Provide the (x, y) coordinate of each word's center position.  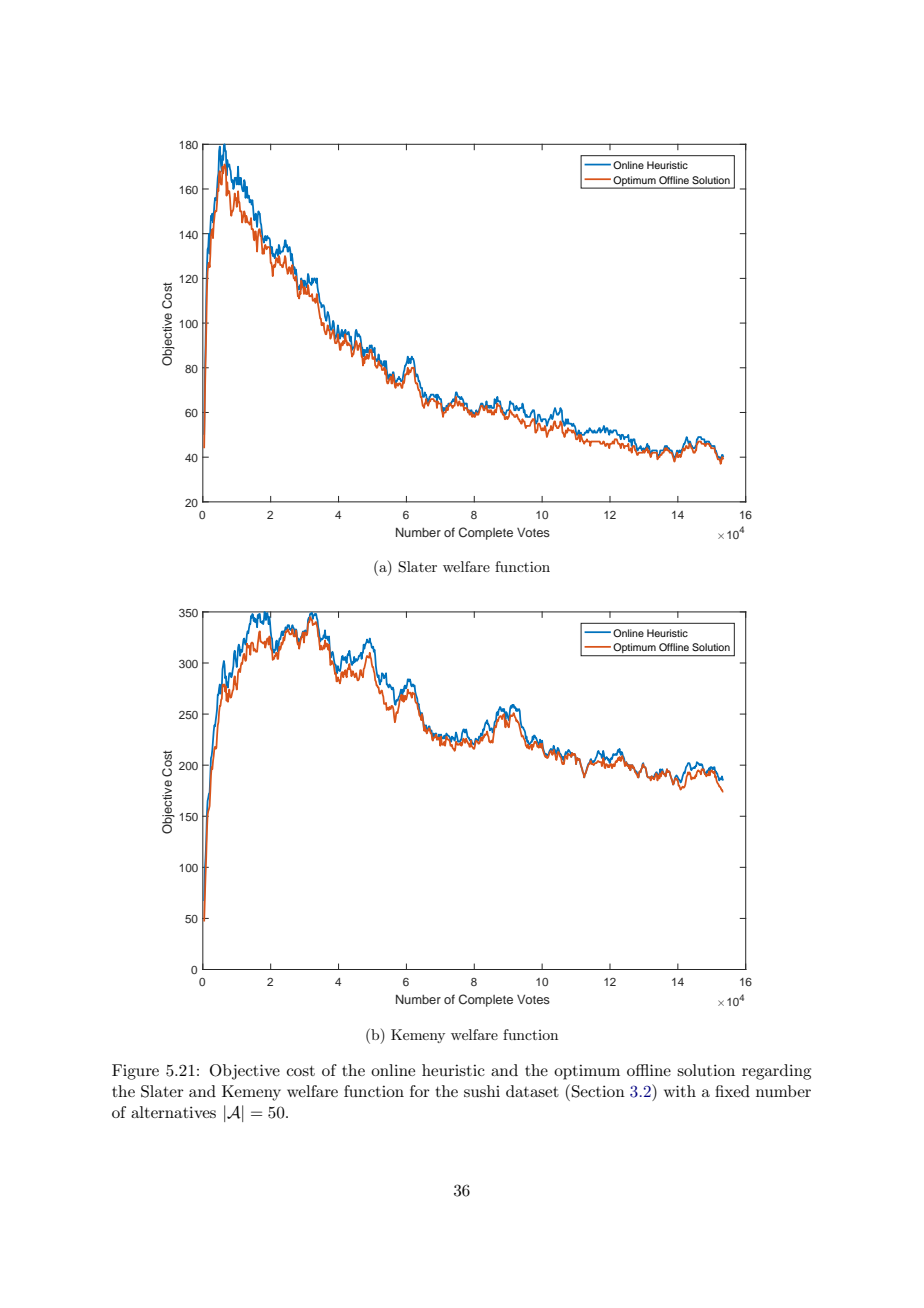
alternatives (173, 1112)
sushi (482, 1091)
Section (598, 1091)
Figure (135, 1072)
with (680, 1091)
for (420, 1091)
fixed (732, 1091)
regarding (776, 1072)
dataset (532, 1091)
